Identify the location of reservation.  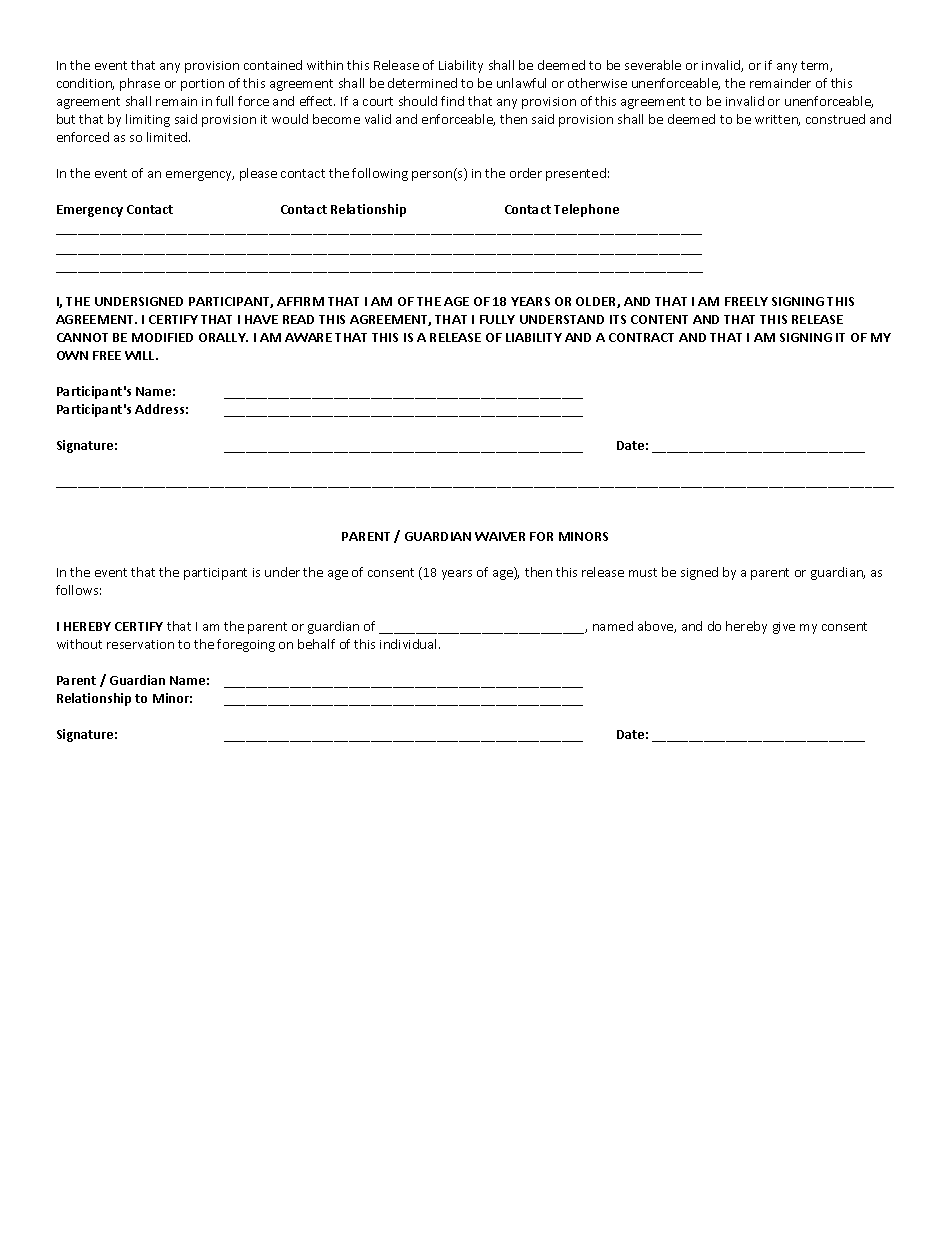
(140, 644).
